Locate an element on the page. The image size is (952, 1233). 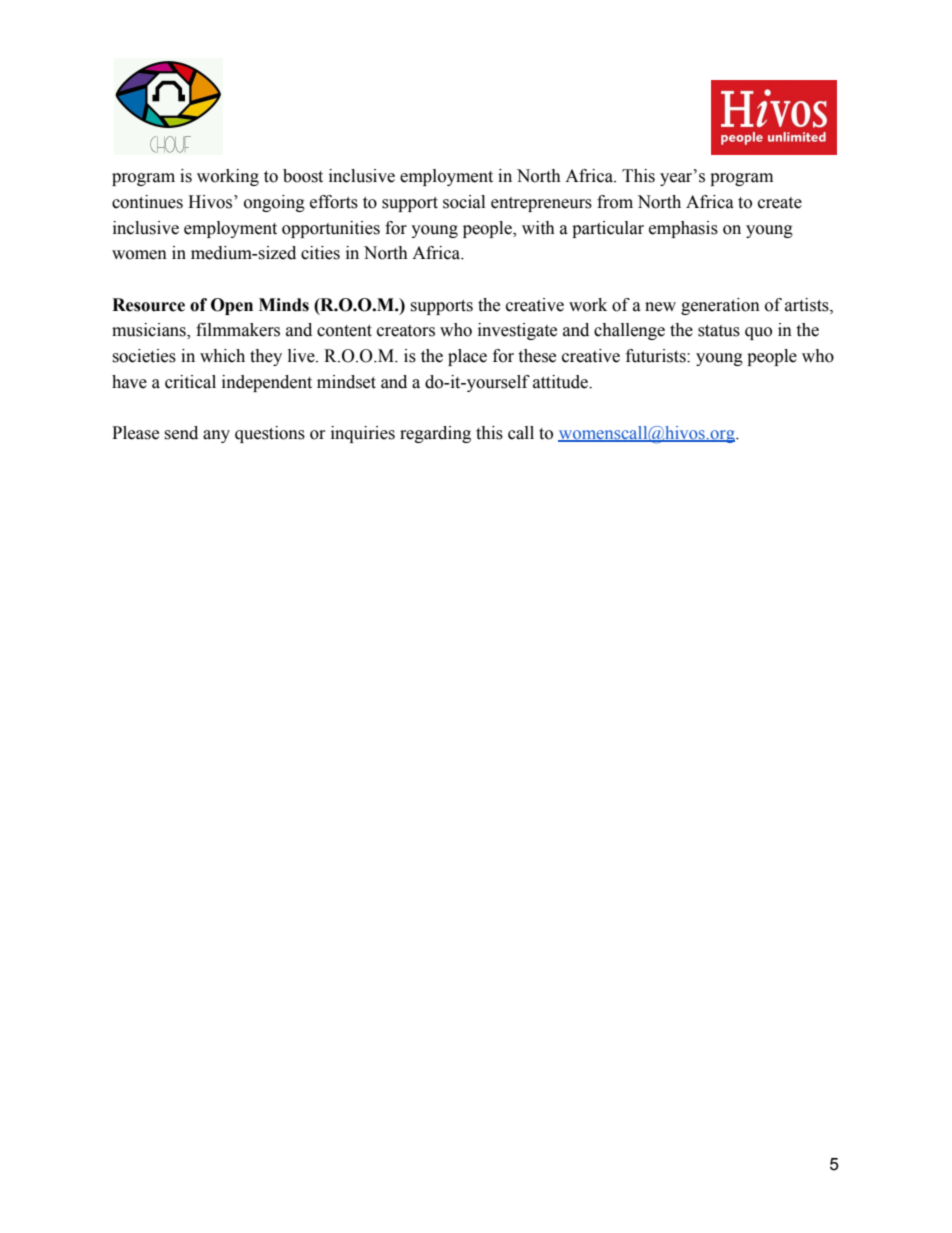
boost is located at coordinates (303, 176).
